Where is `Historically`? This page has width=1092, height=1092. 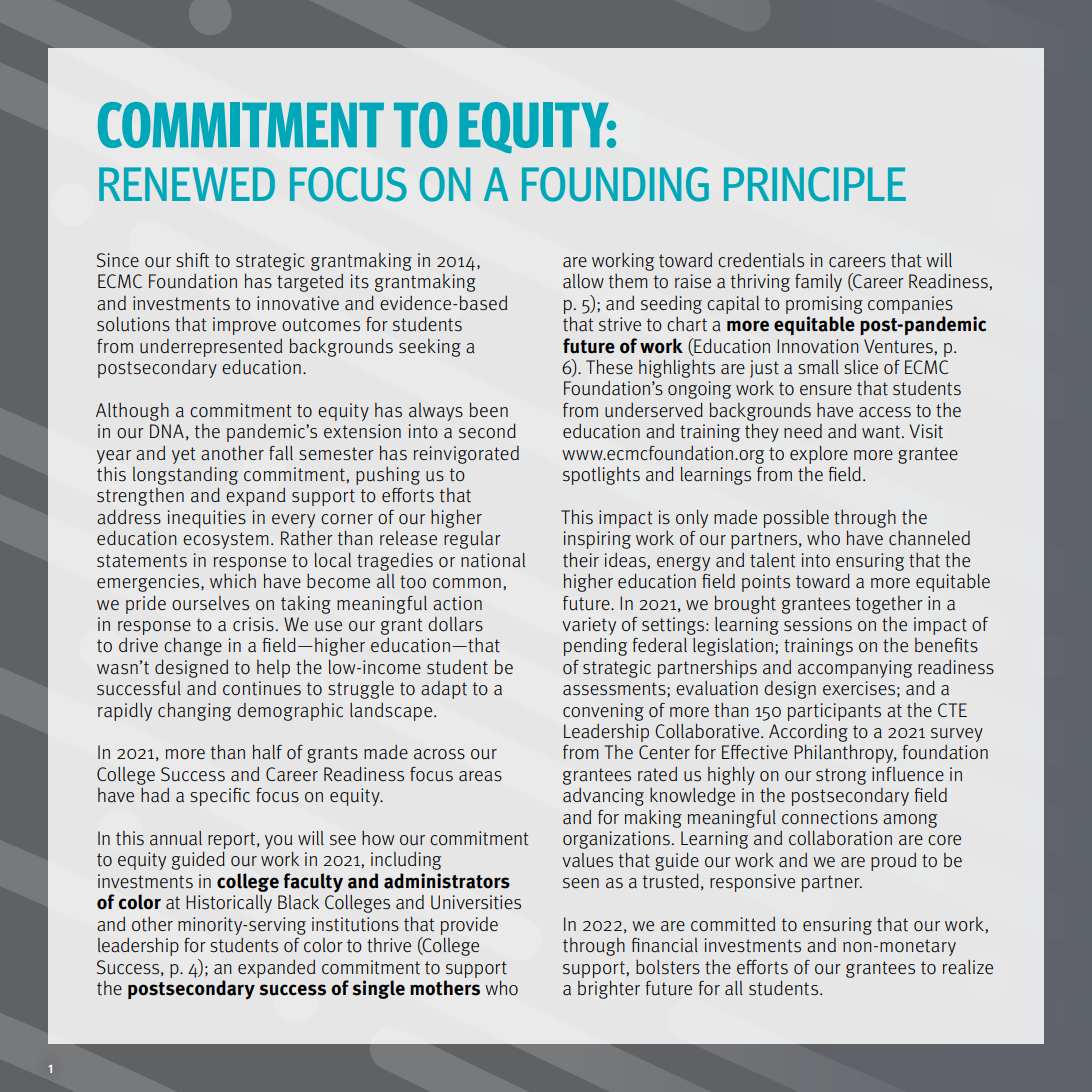
Historically is located at coordinates (229, 904).
